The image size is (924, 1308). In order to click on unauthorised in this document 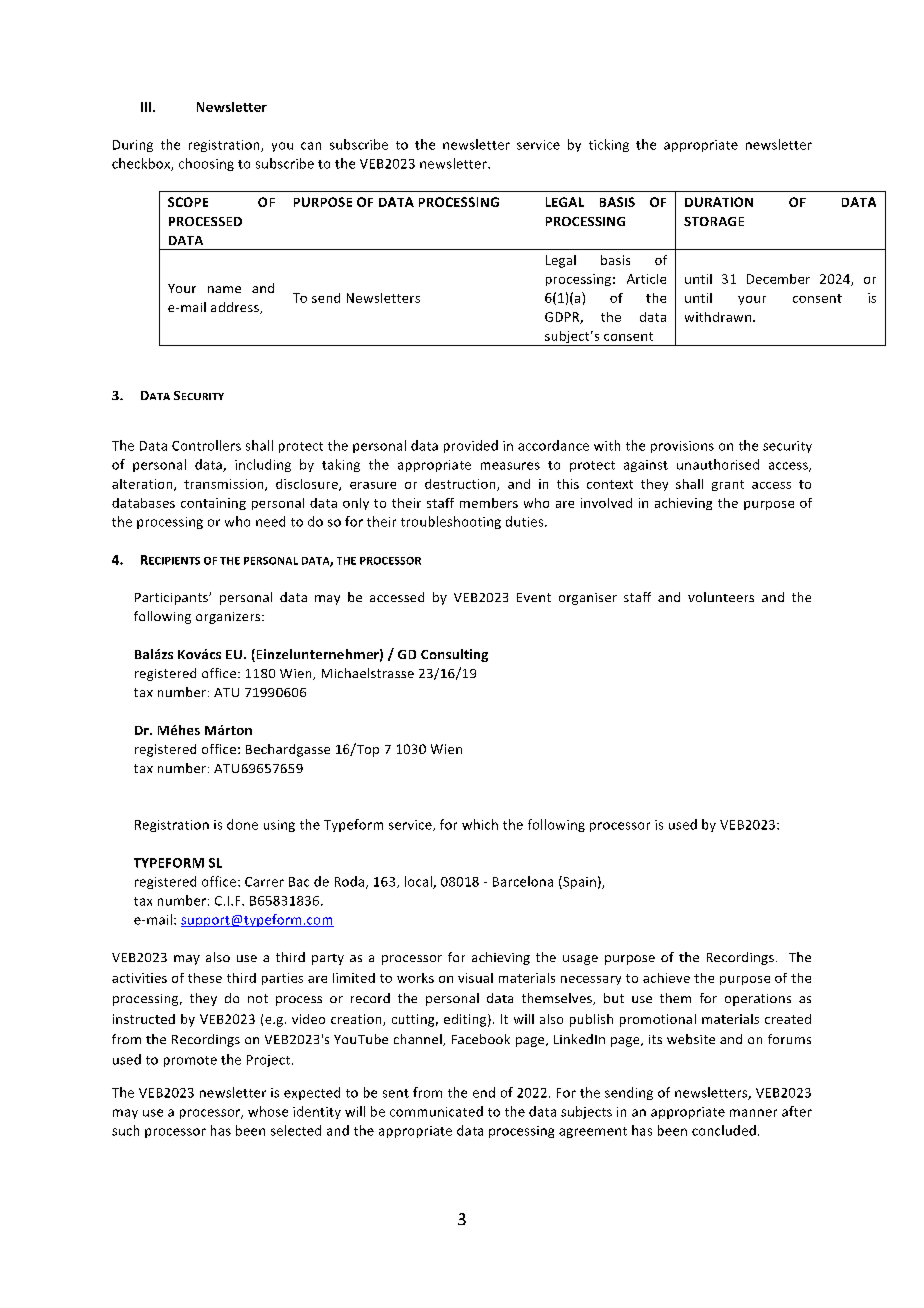, I will do `click(718, 464)`.
